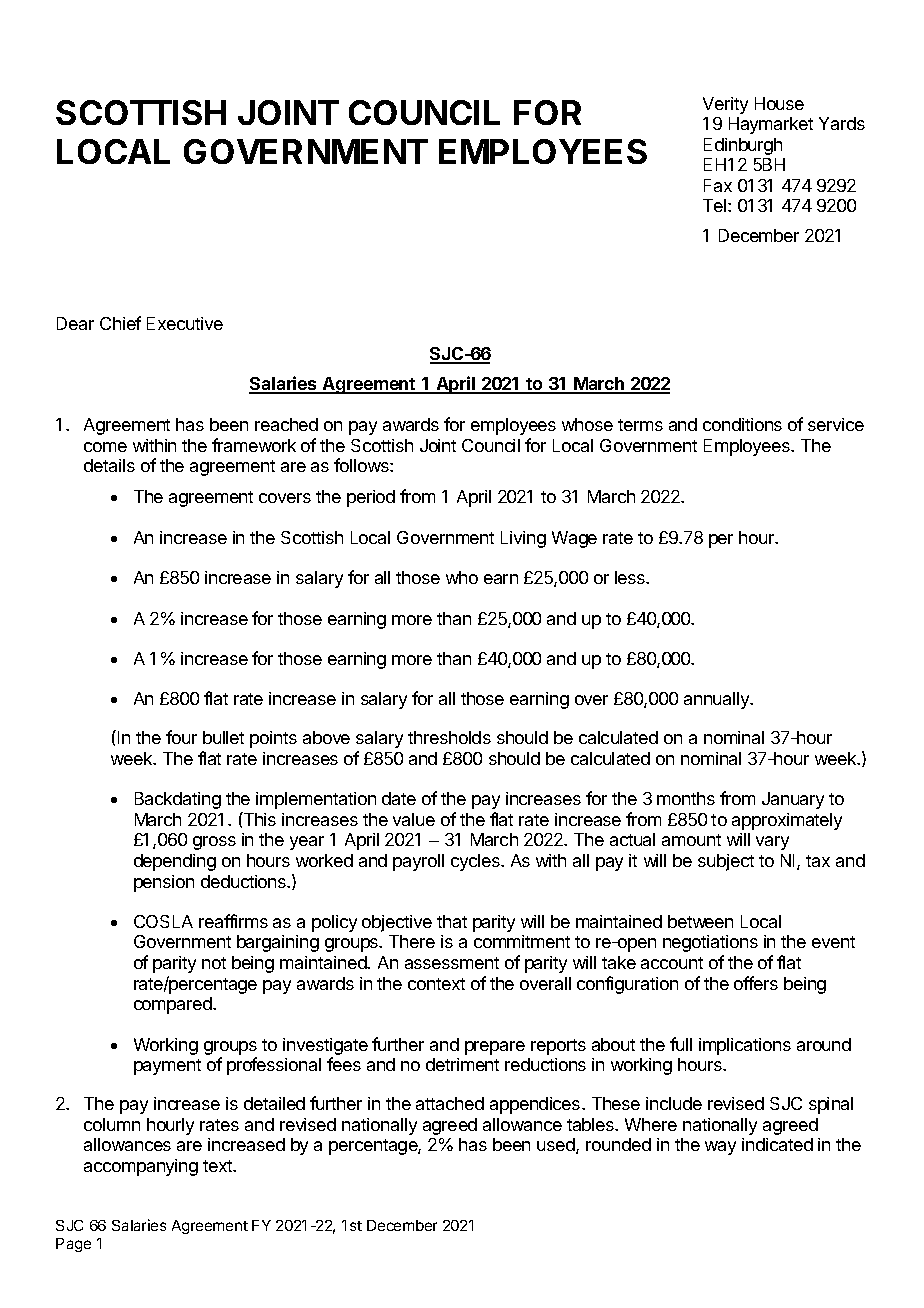  Describe the element at coordinates (743, 146) in the screenshot. I see `Edinburgh` at that location.
